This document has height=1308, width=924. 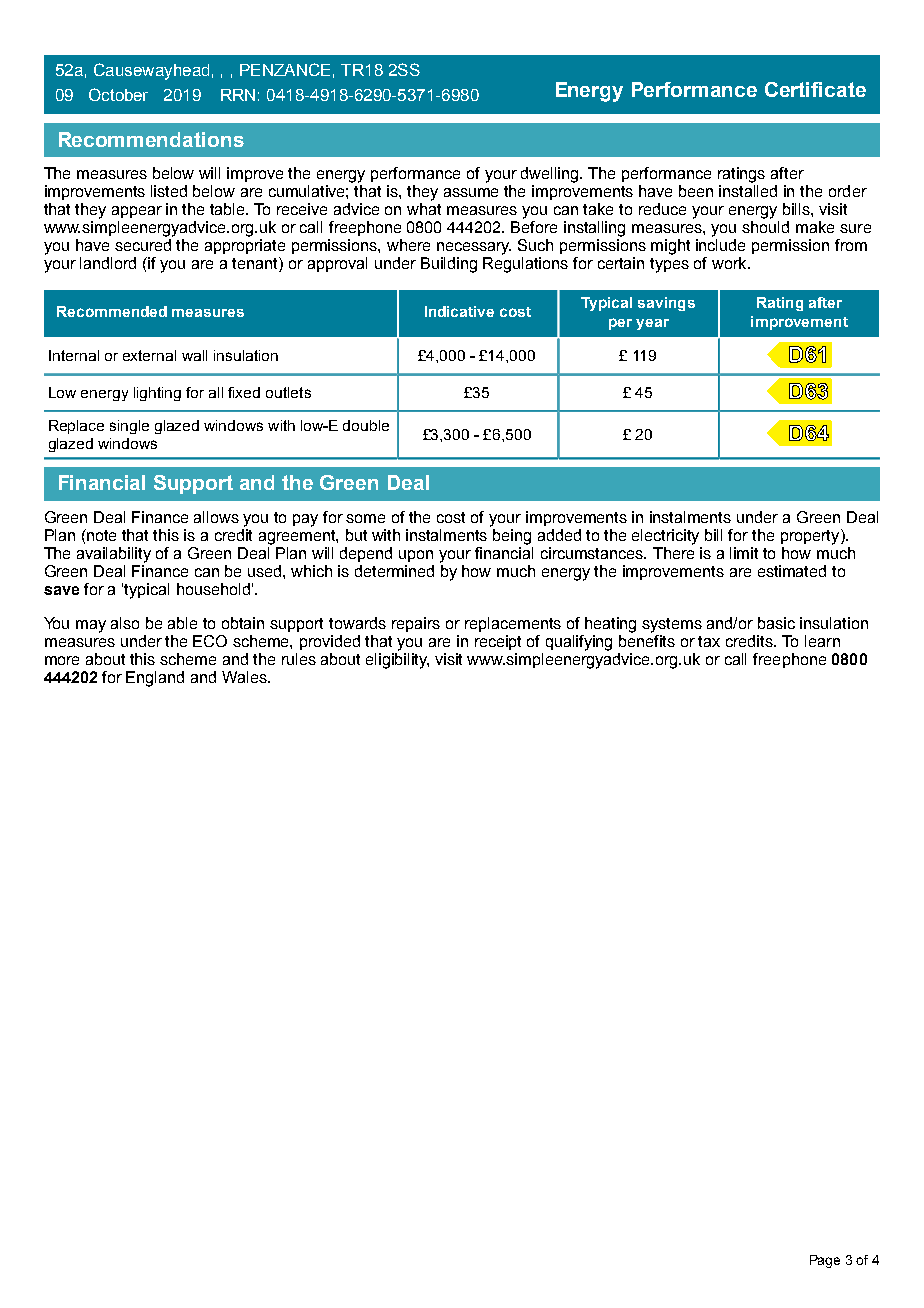 What do you see at coordinates (825, 1261) in the document?
I see `Page` at bounding box center [825, 1261].
